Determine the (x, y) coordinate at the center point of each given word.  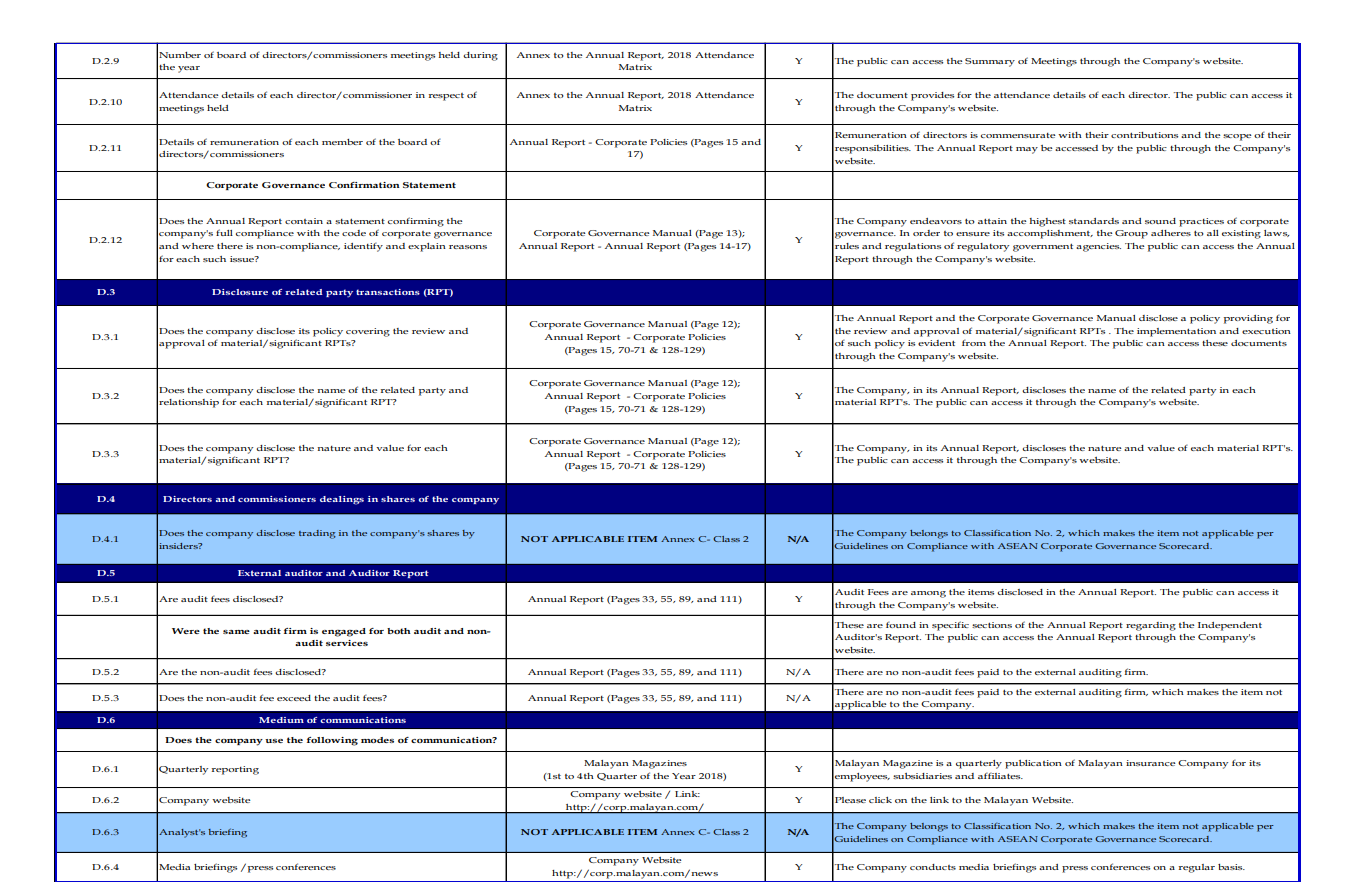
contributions (1144, 135)
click (880, 800)
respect (446, 97)
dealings (342, 500)
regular (1197, 868)
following (332, 741)
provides (932, 96)
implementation (1176, 332)
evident (936, 343)
